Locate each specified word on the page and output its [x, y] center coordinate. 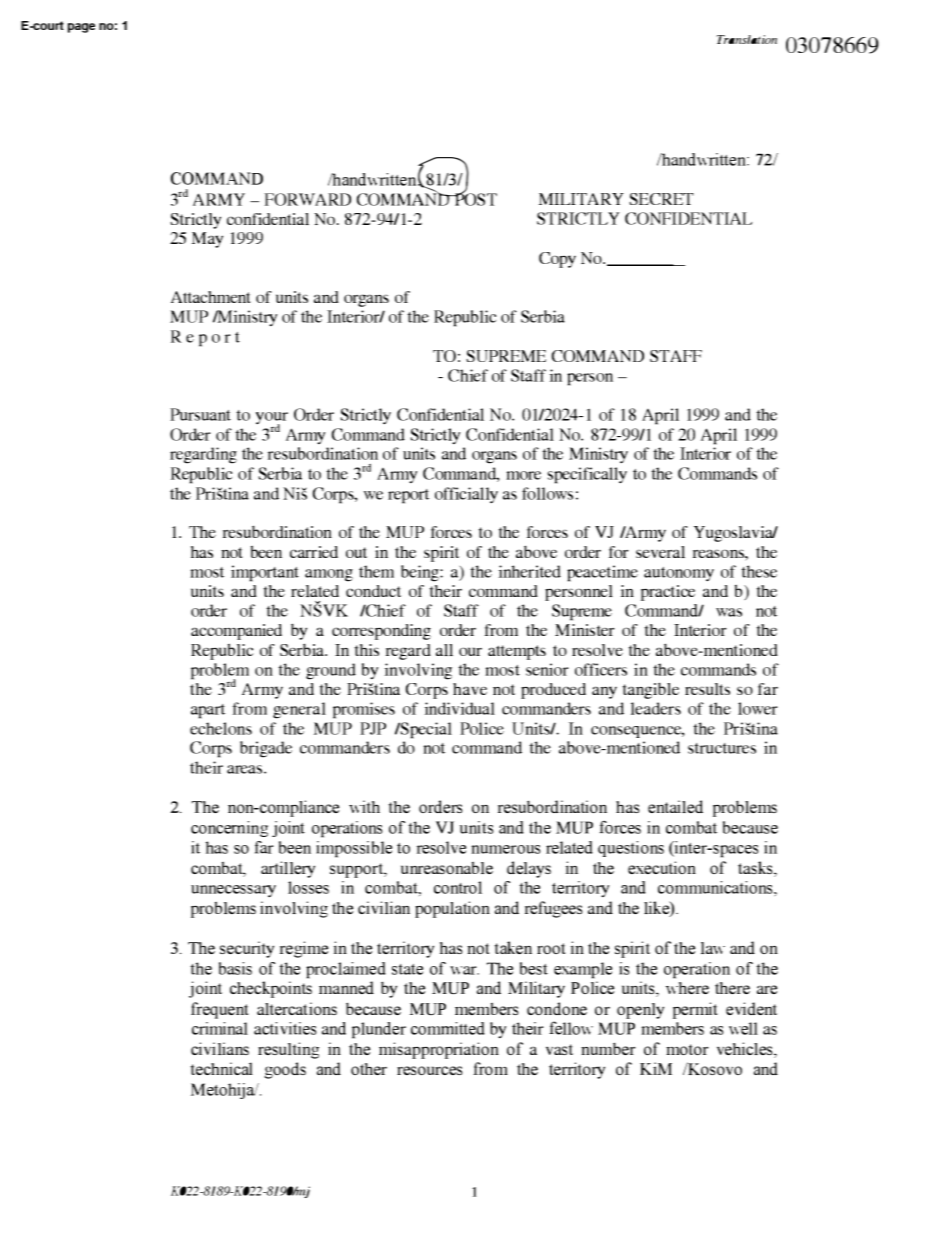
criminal [220, 1028]
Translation [747, 39]
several [660, 552]
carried [314, 552]
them [376, 571]
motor [687, 1049]
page [81, 28]
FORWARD [308, 199]
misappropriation [439, 1050]
